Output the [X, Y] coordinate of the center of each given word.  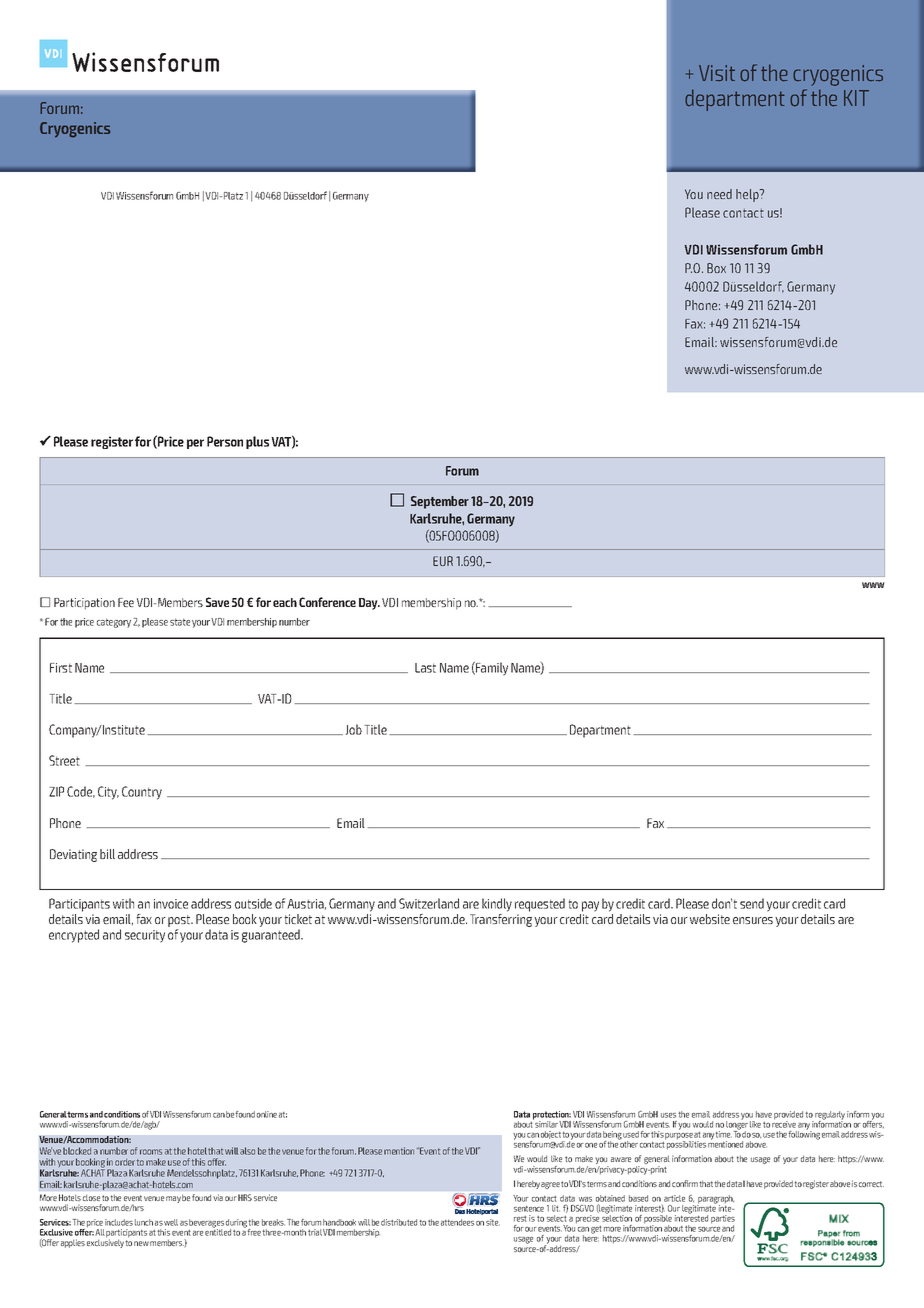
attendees [457, 1222]
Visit [717, 73]
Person [225, 441]
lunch [144, 1222]
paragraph [715, 1200]
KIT [856, 98]
